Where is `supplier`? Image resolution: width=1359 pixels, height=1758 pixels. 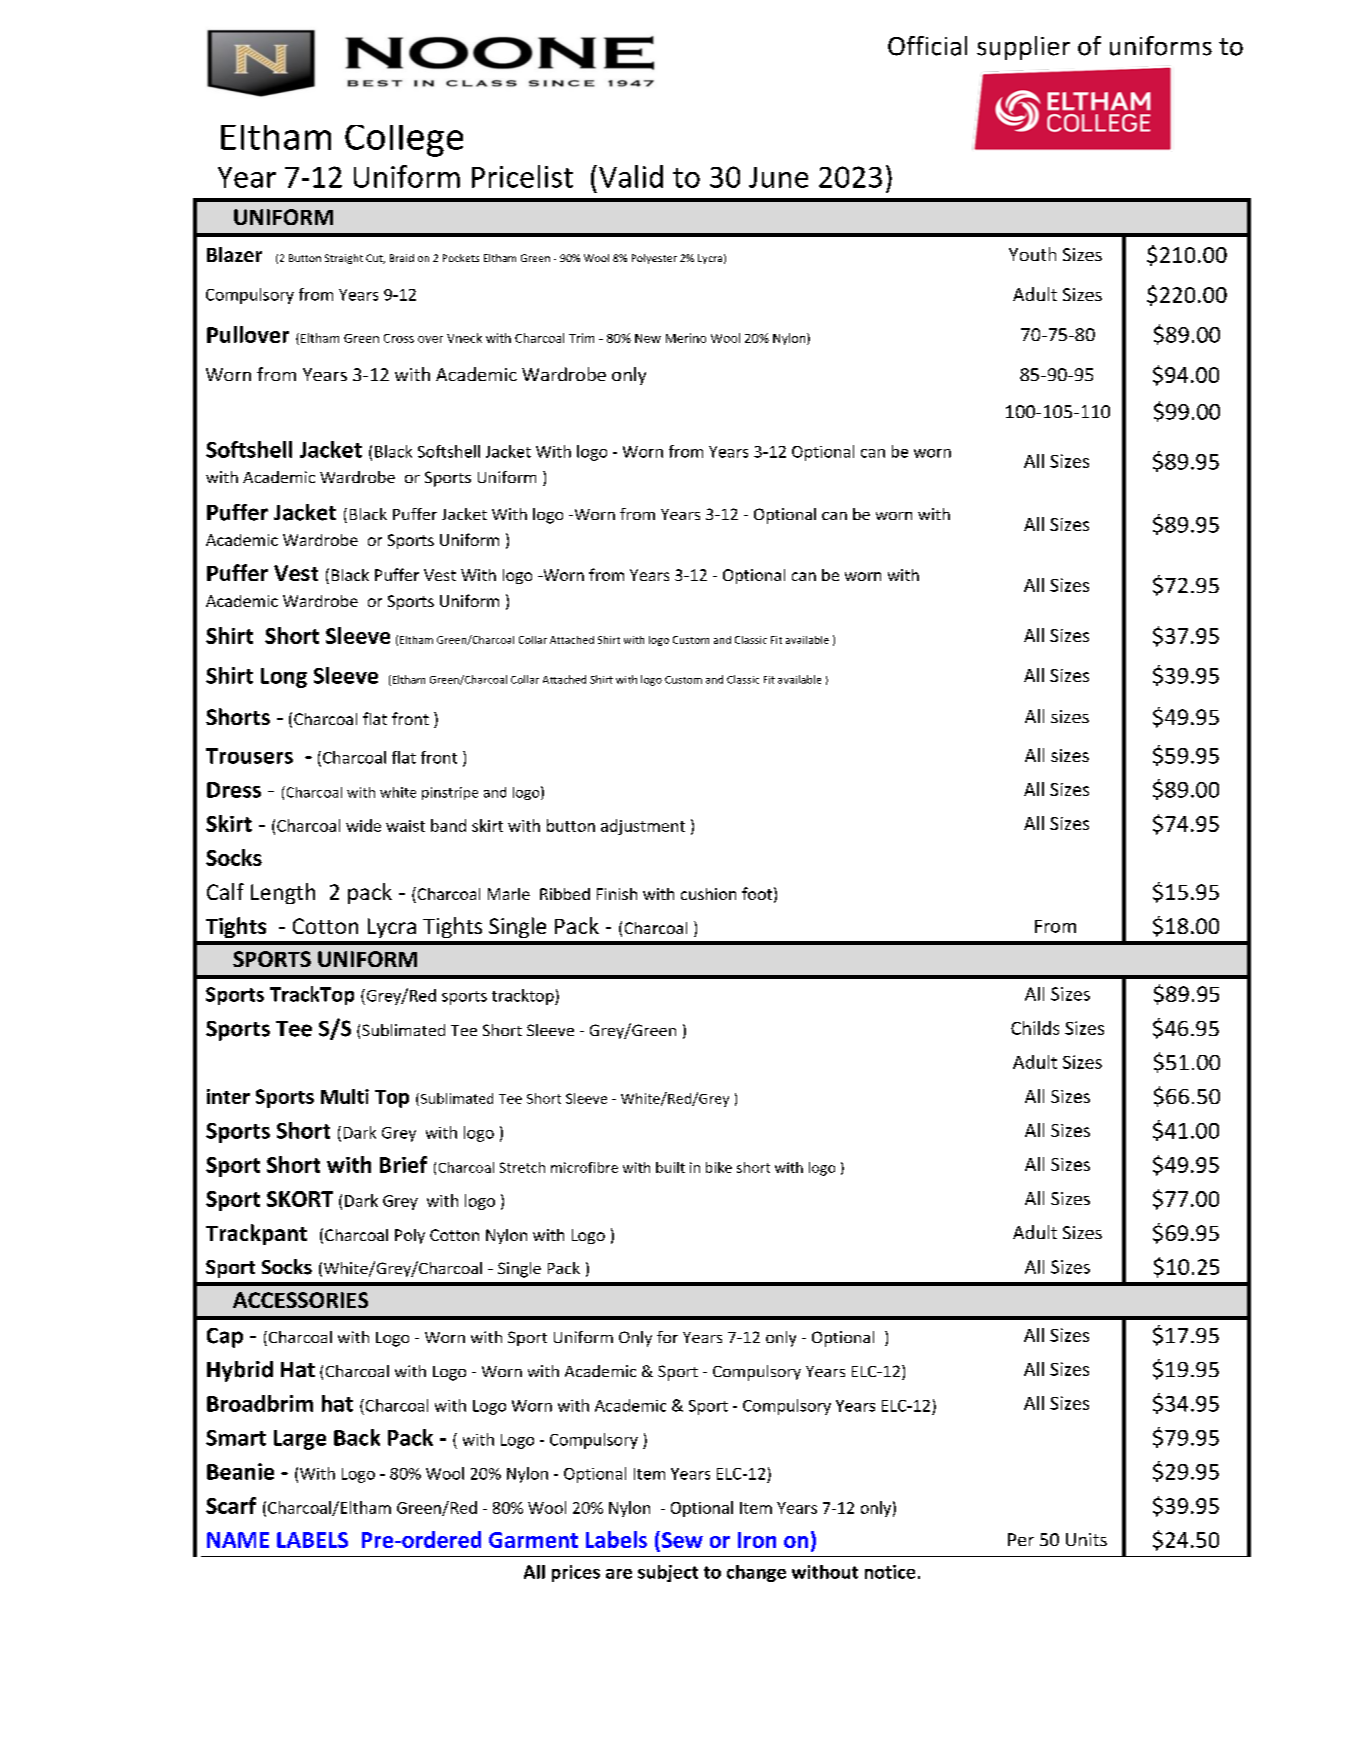
supplier is located at coordinates (1023, 48).
